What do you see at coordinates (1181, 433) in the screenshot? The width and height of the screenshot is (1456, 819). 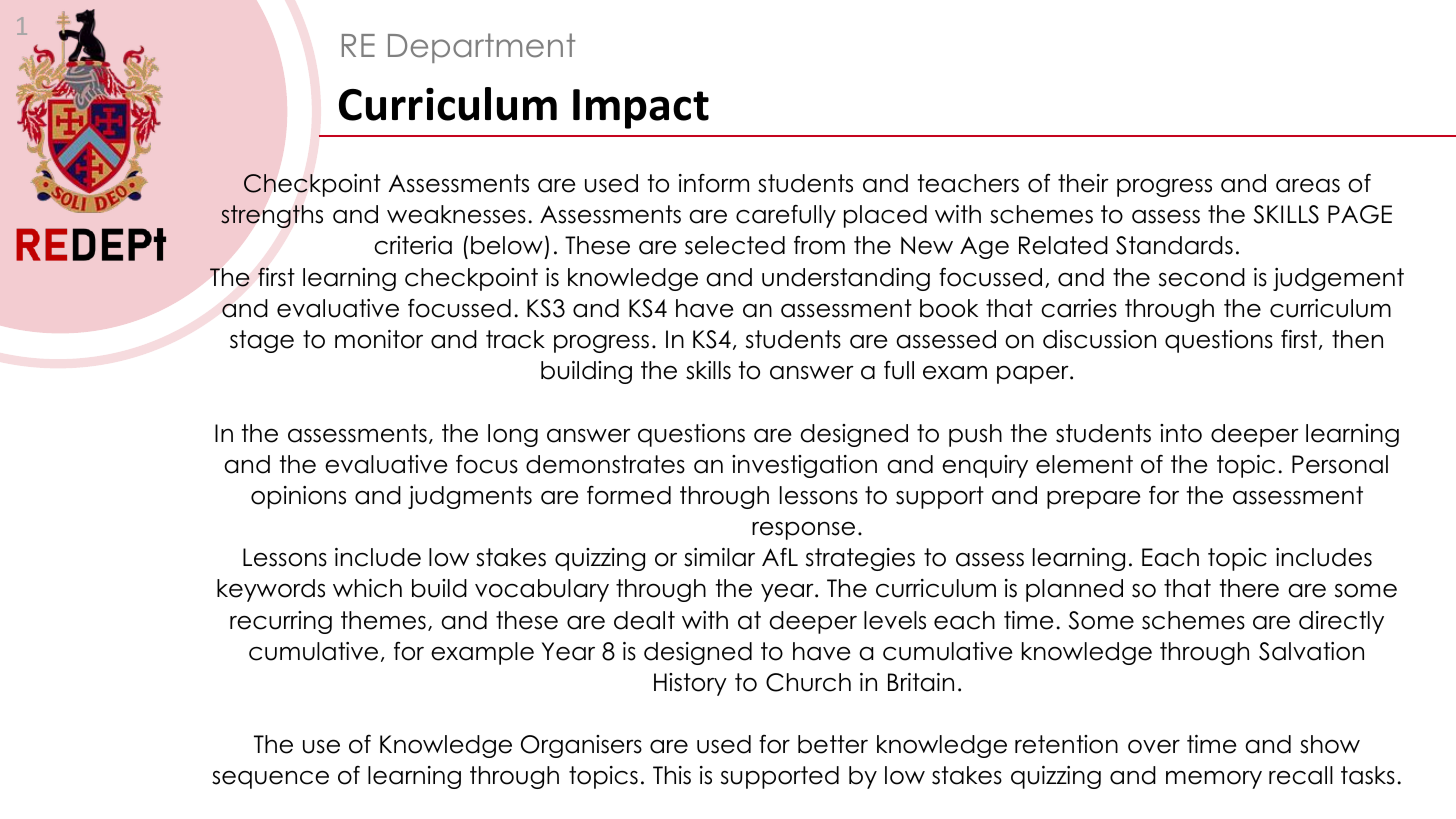 I see `into` at bounding box center [1181, 433].
